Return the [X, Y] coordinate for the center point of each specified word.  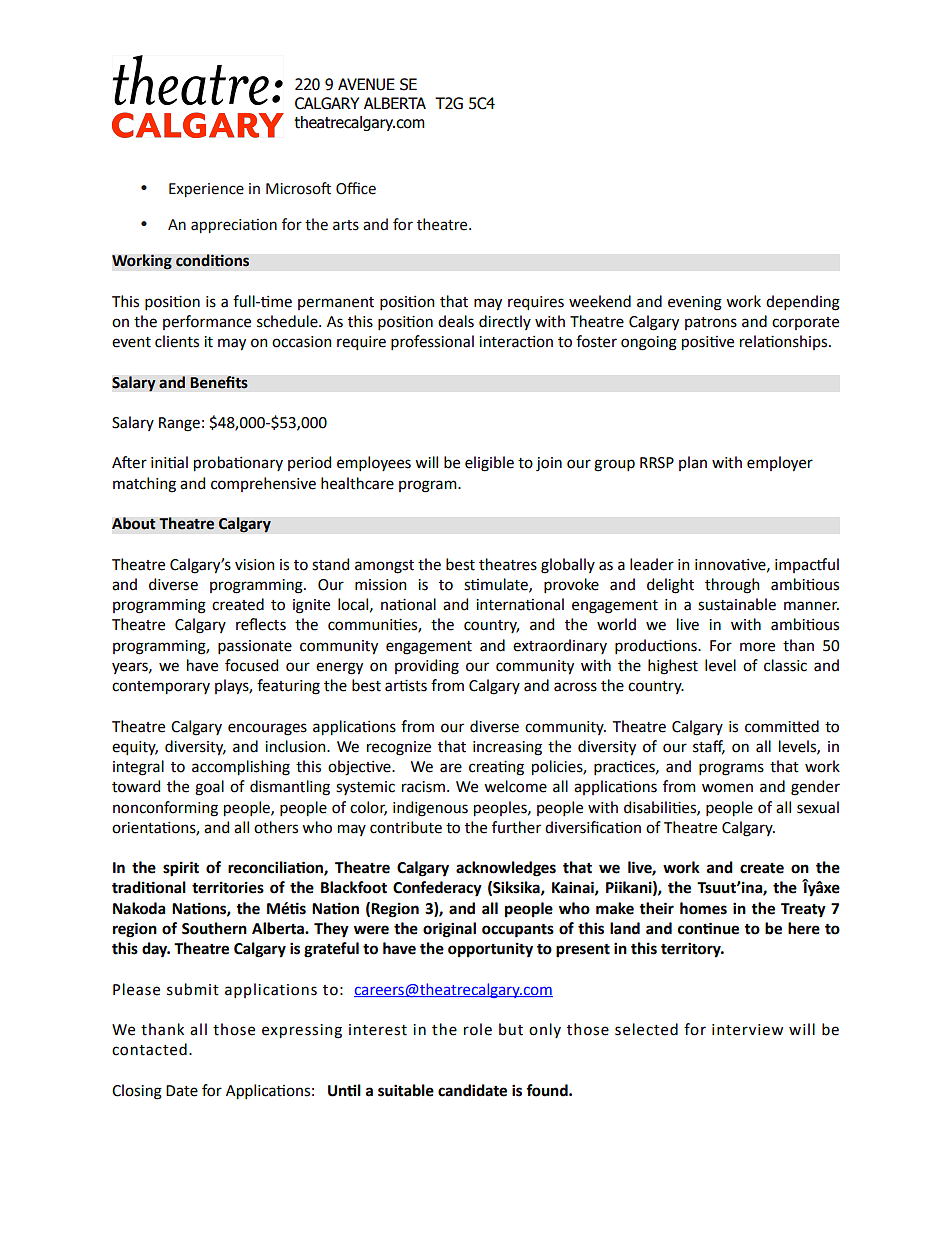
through [732, 586]
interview [747, 1030]
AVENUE [366, 84]
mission [381, 585]
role [478, 1029]
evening [695, 303]
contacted [149, 1049]
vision [255, 565]
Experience [206, 190]
